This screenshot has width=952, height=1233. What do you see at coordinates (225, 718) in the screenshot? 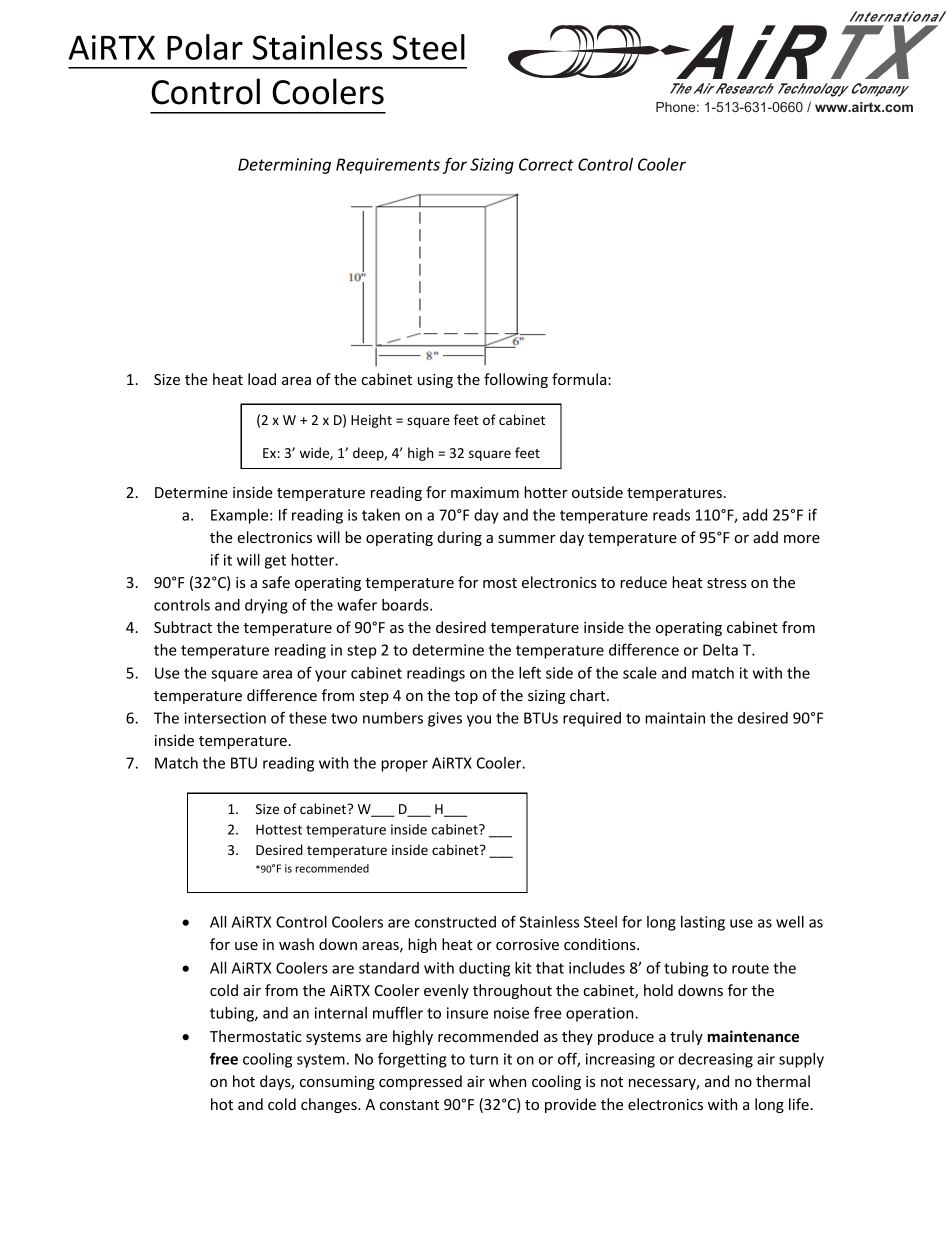
I see `intersection` at bounding box center [225, 718].
